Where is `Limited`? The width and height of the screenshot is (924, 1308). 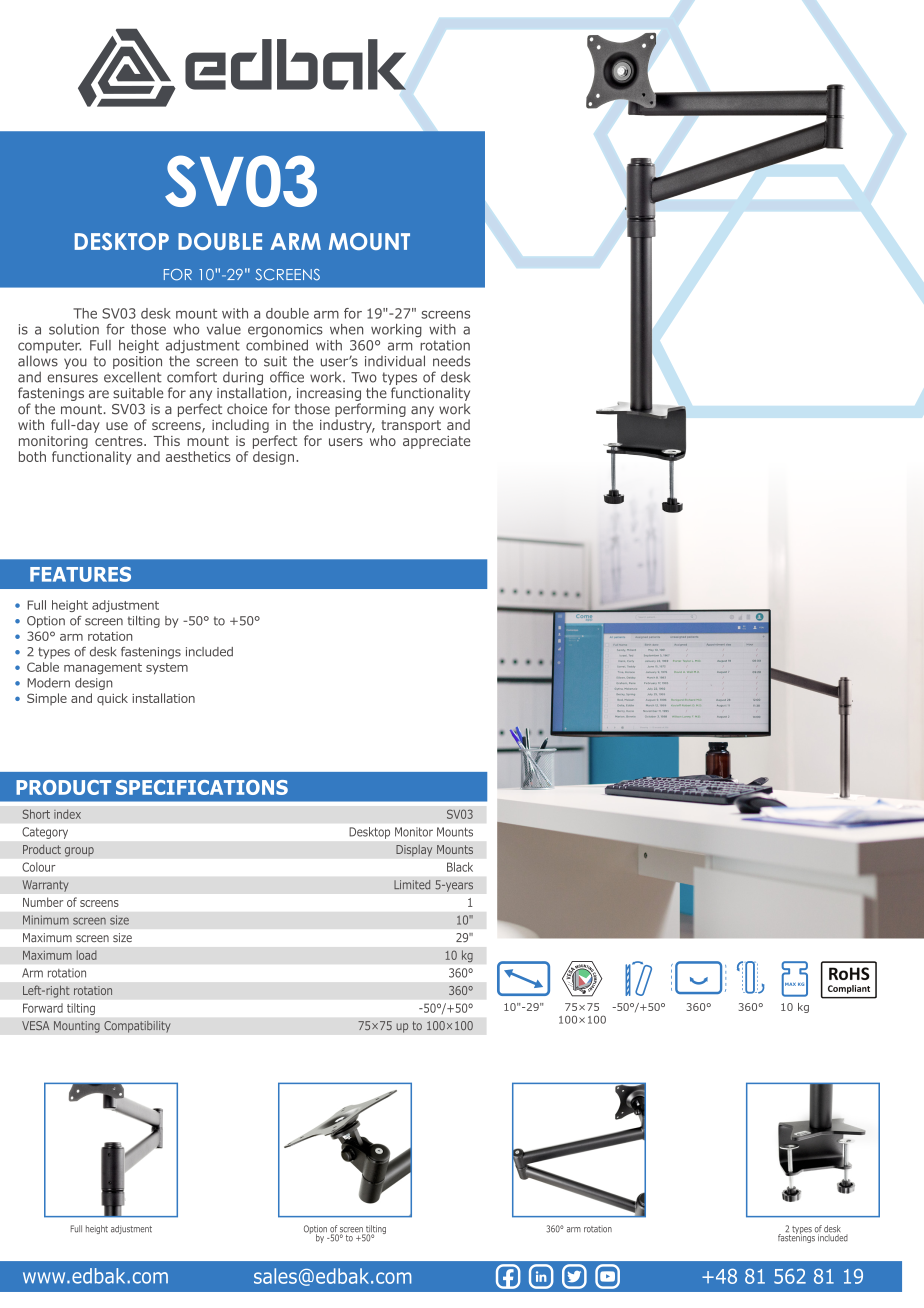
Limited is located at coordinates (412, 885).
